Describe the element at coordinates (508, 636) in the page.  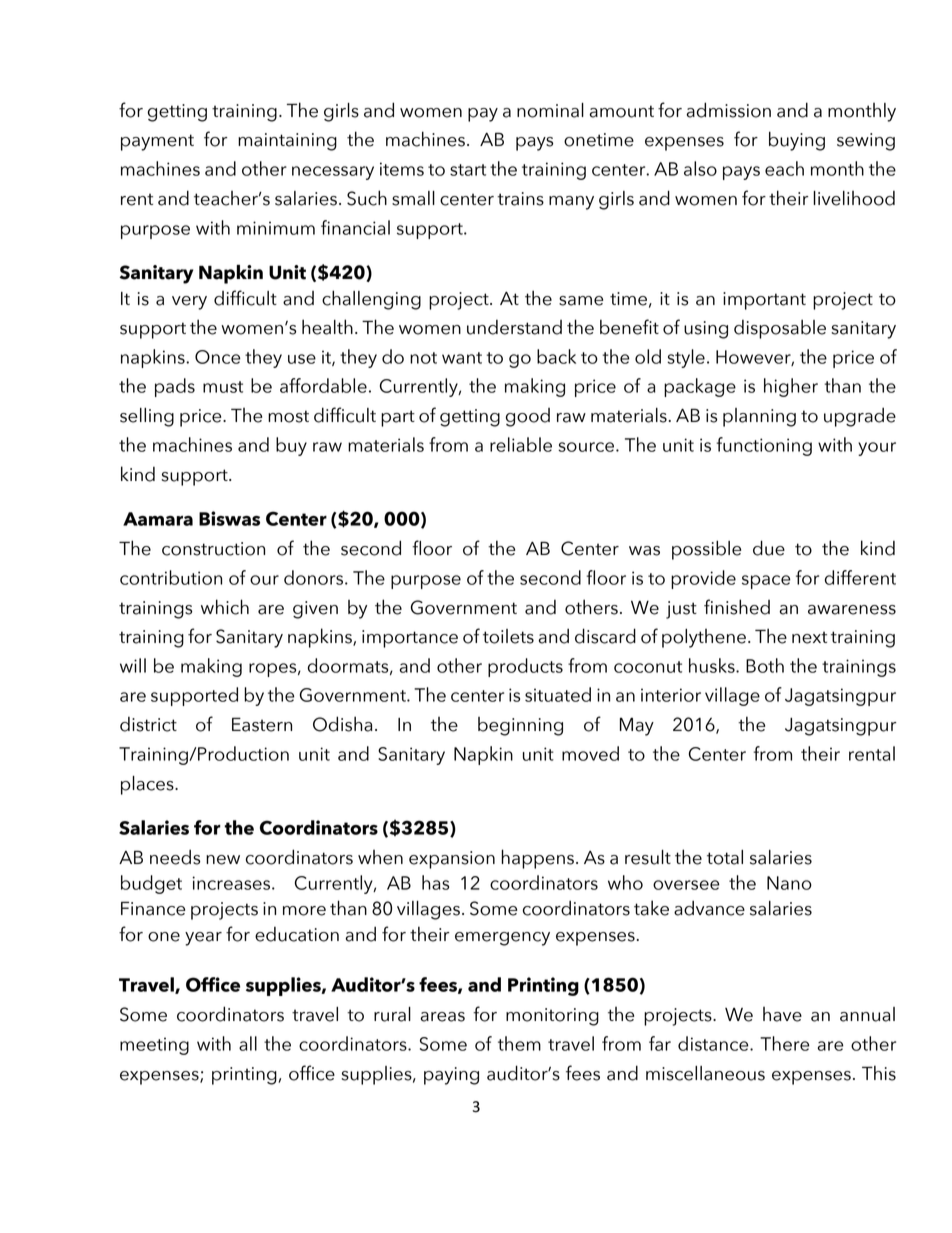
I see `toilets` at that location.
